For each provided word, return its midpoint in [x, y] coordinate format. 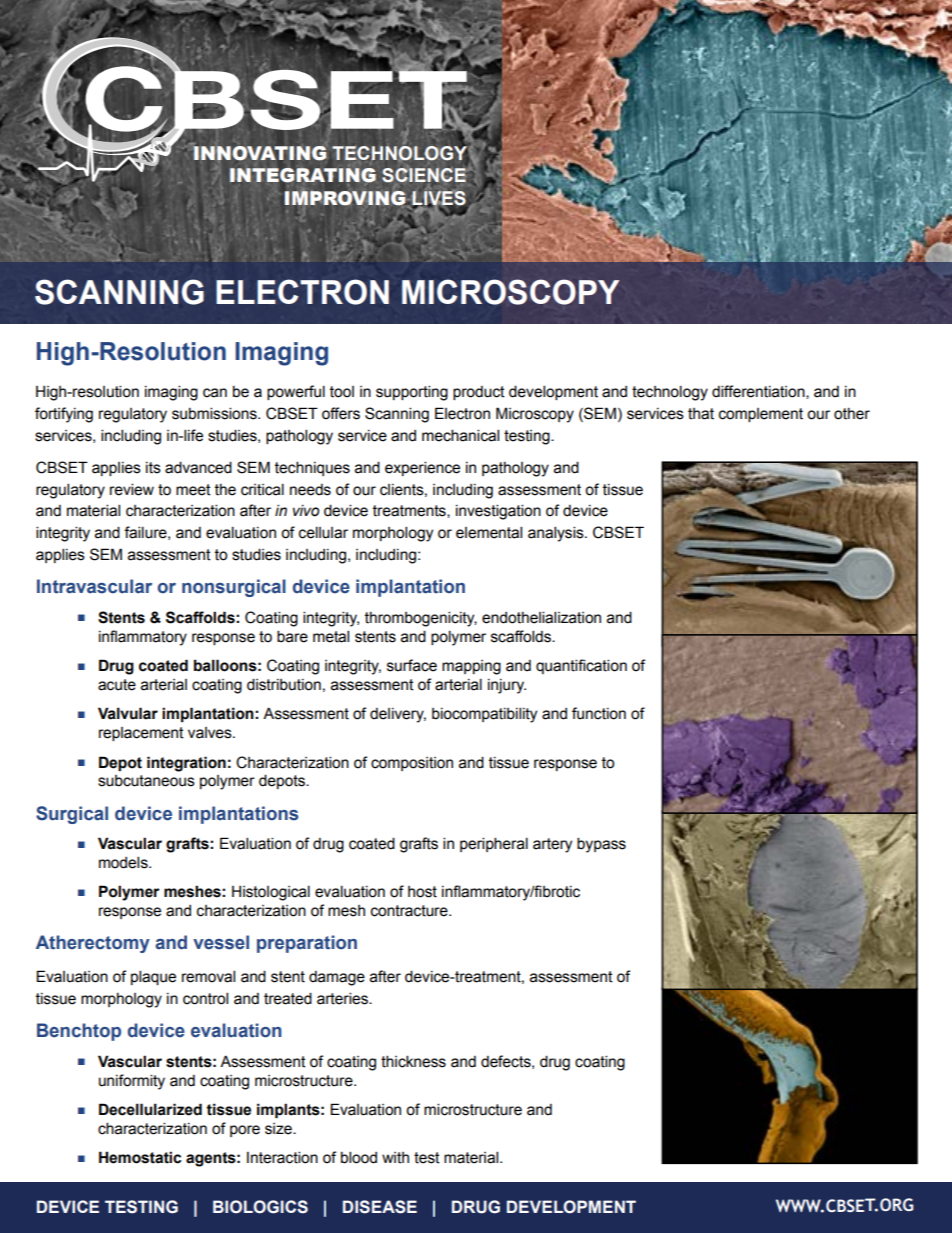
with [395, 1158]
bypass [601, 845]
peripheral [494, 844]
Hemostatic [140, 1157]
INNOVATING [259, 152]
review [132, 489]
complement [761, 415]
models [124, 862]
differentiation [759, 392]
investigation [498, 512]
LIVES [440, 199]
